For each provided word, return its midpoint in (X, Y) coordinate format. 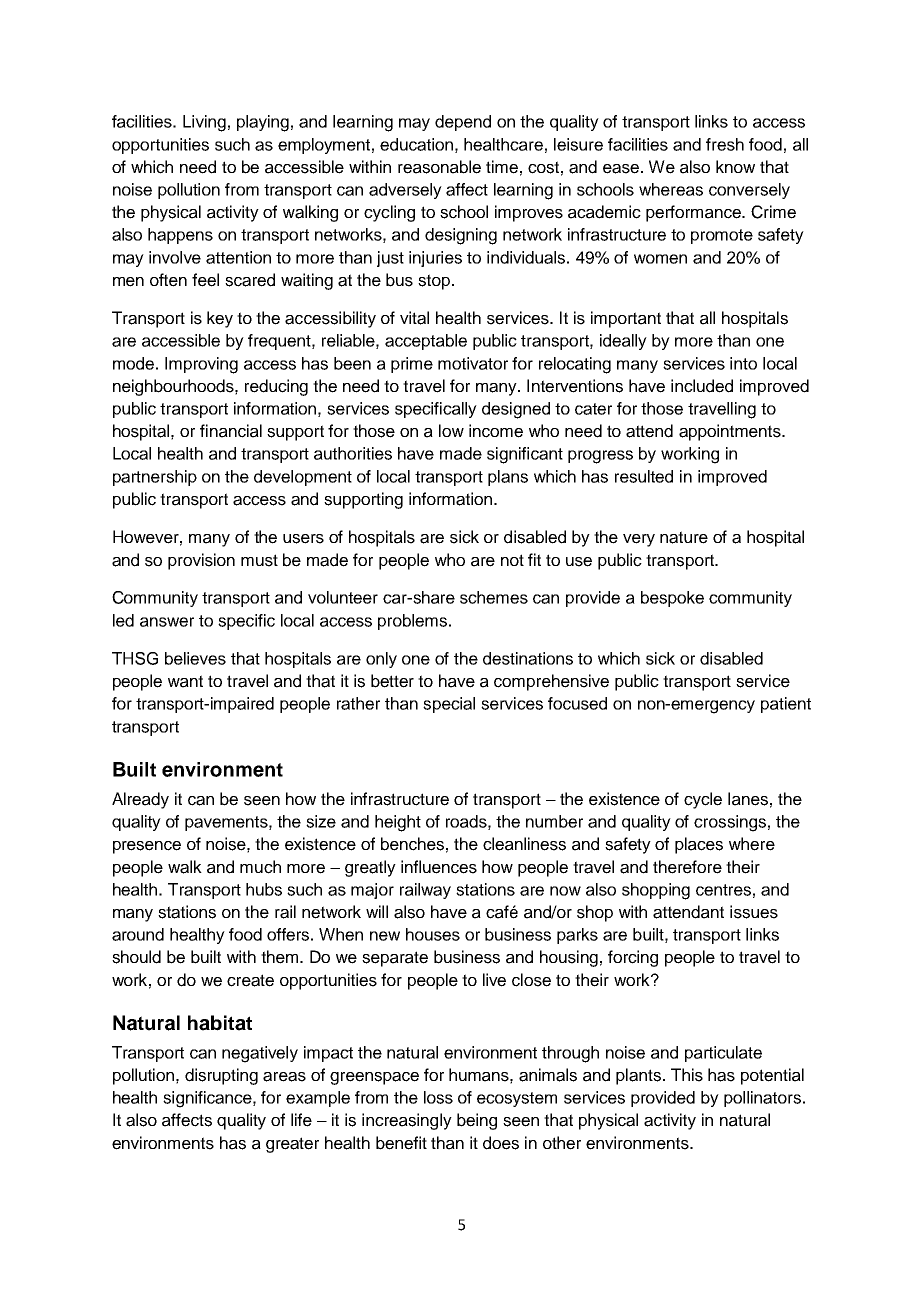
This (687, 1075)
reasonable (439, 167)
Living (204, 123)
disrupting (221, 1076)
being (477, 1121)
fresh (725, 144)
